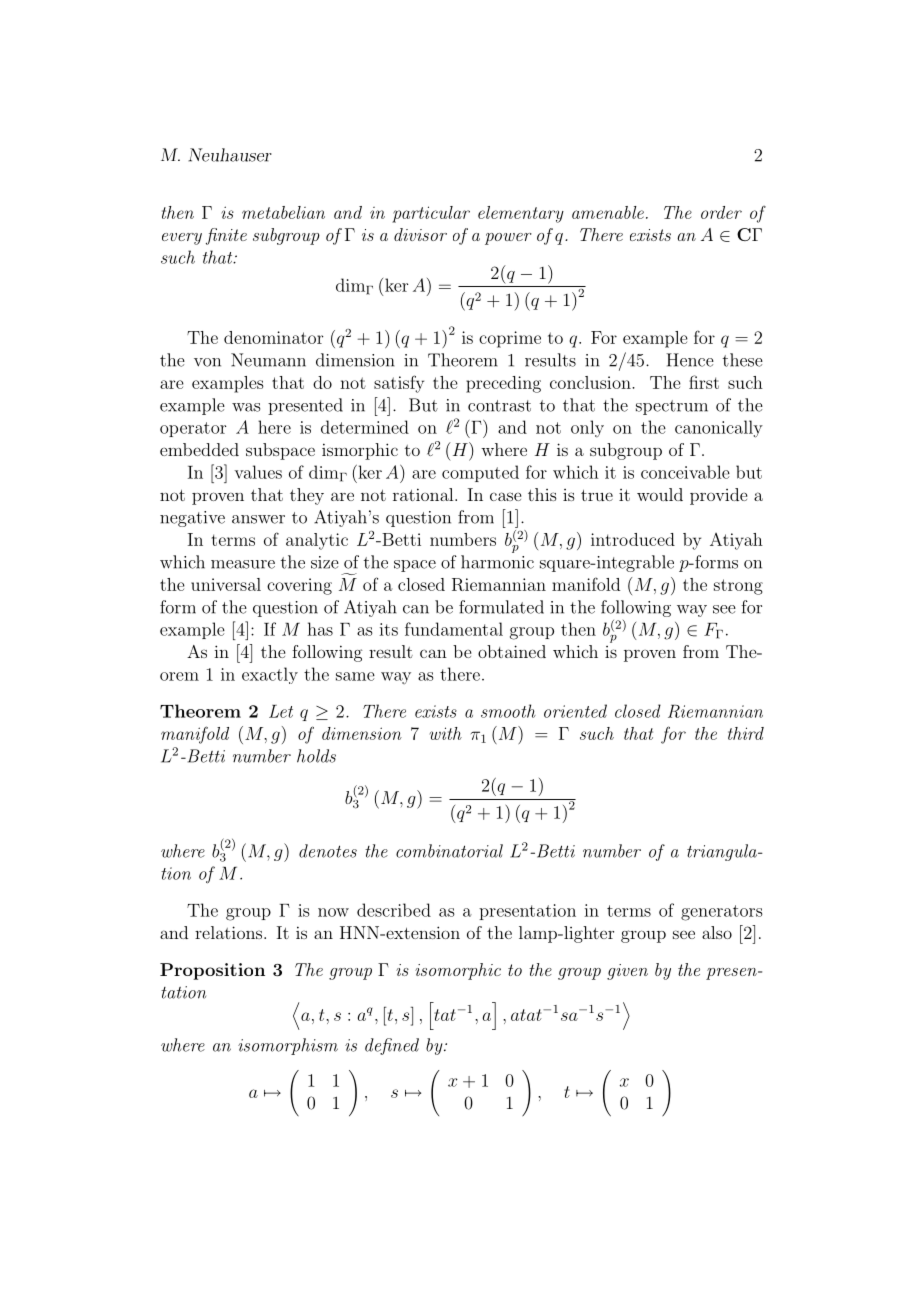  What do you see at coordinates (738, 587) in the document?
I see `strong` at bounding box center [738, 587].
